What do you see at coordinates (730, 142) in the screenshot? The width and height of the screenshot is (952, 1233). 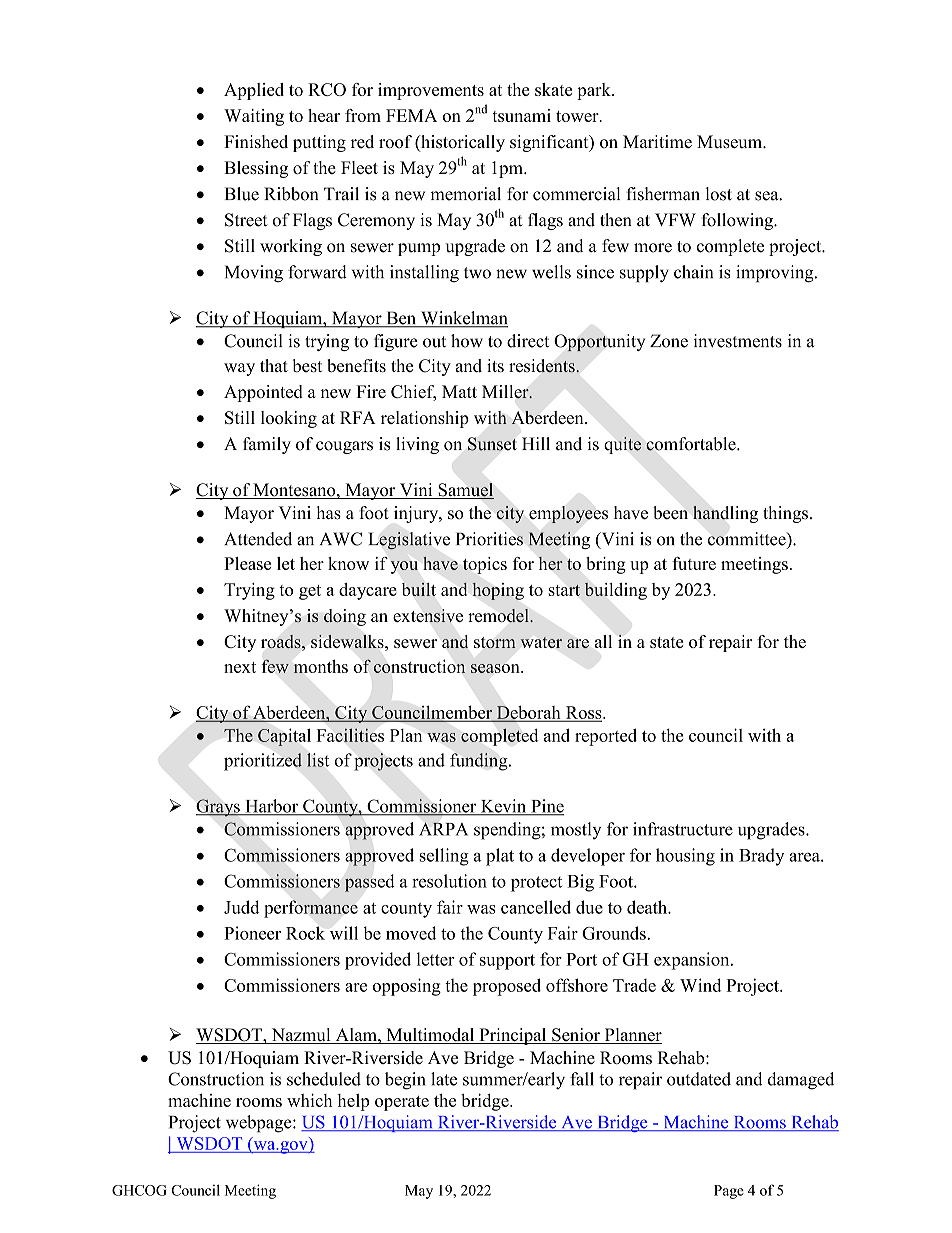 I see `Museum` at bounding box center [730, 142].
